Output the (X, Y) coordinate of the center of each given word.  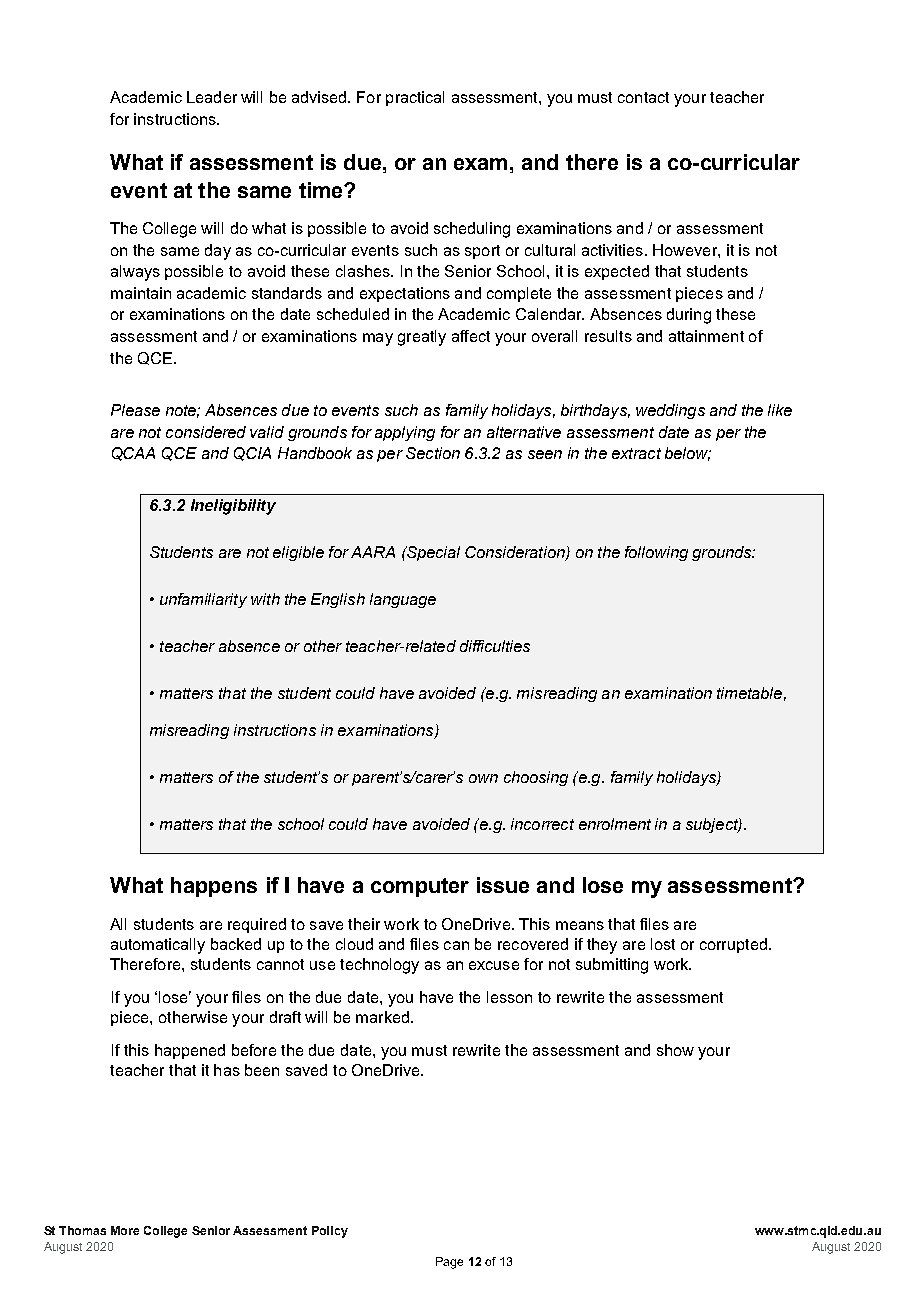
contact (643, 97)
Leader (212, 97)
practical (415, 98)
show (675, 1050)
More (125, 1230)
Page (449, 1263)
